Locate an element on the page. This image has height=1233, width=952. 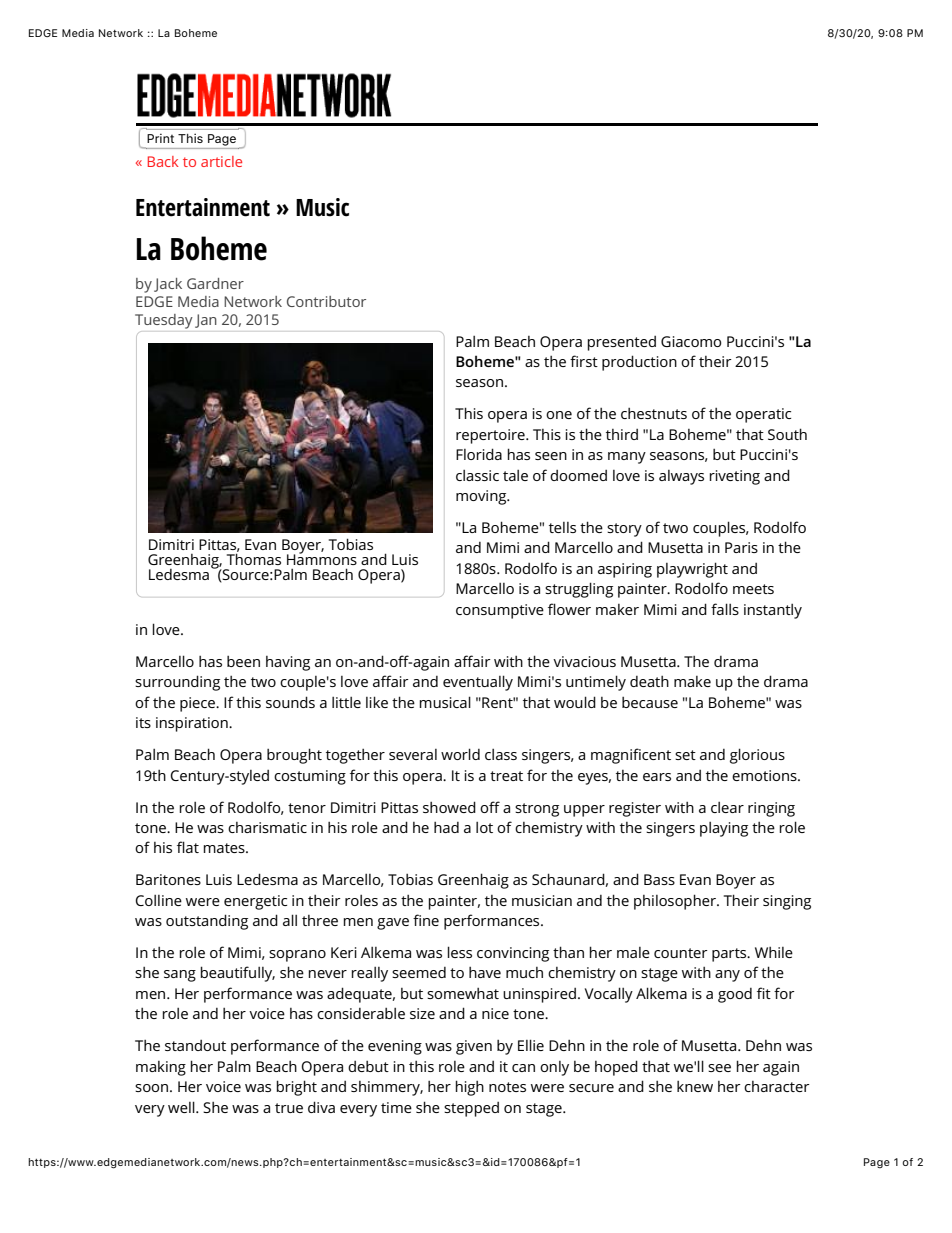
falls is located at coordinates (725, 609).
